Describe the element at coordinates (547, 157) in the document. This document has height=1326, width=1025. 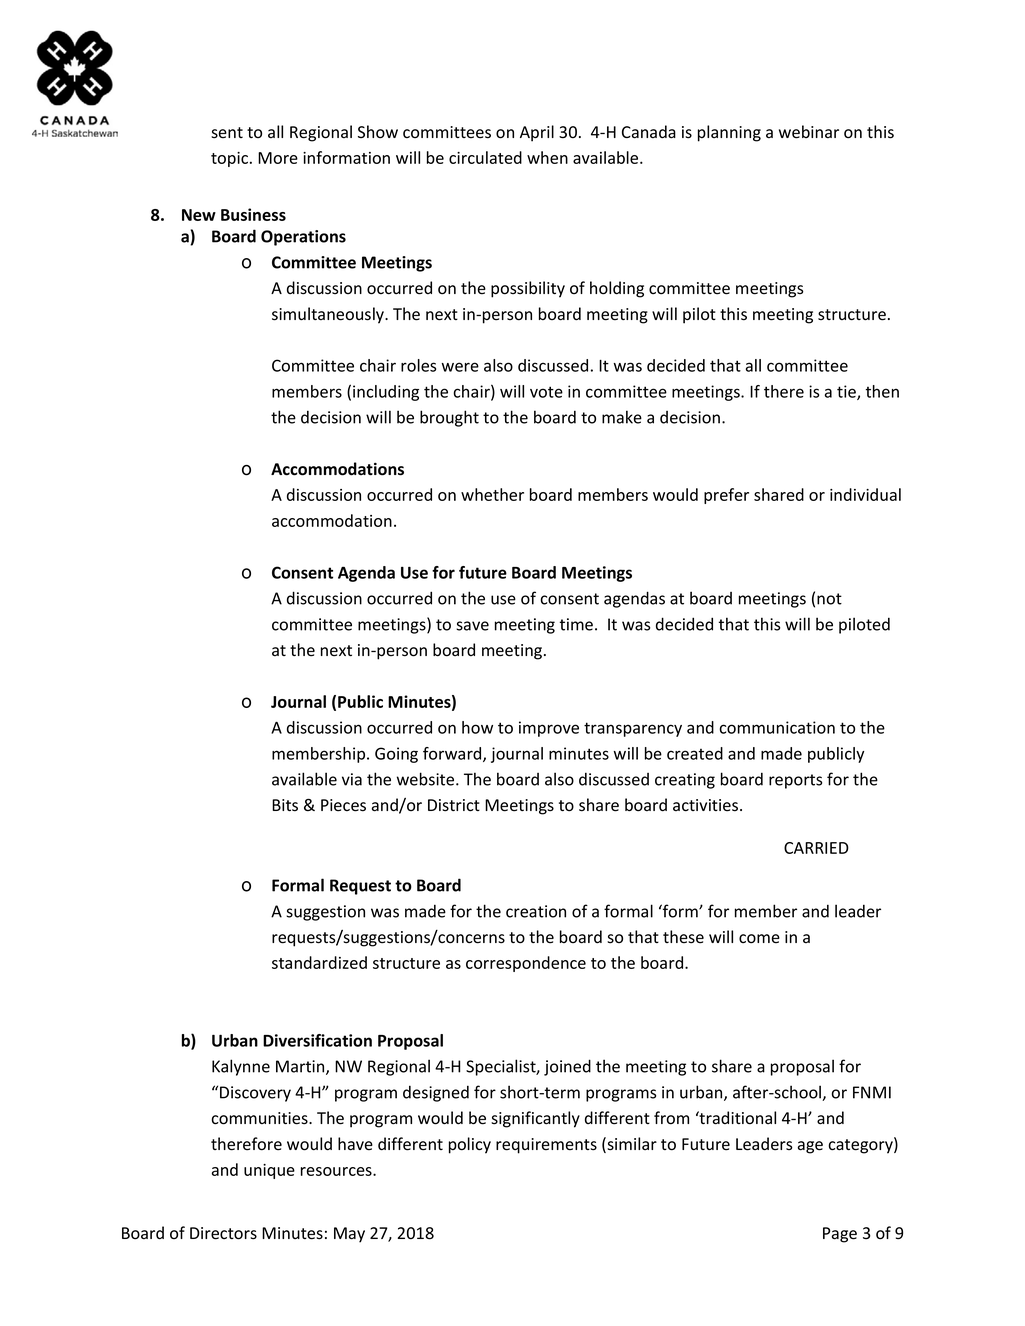
I see `when` at that location.
